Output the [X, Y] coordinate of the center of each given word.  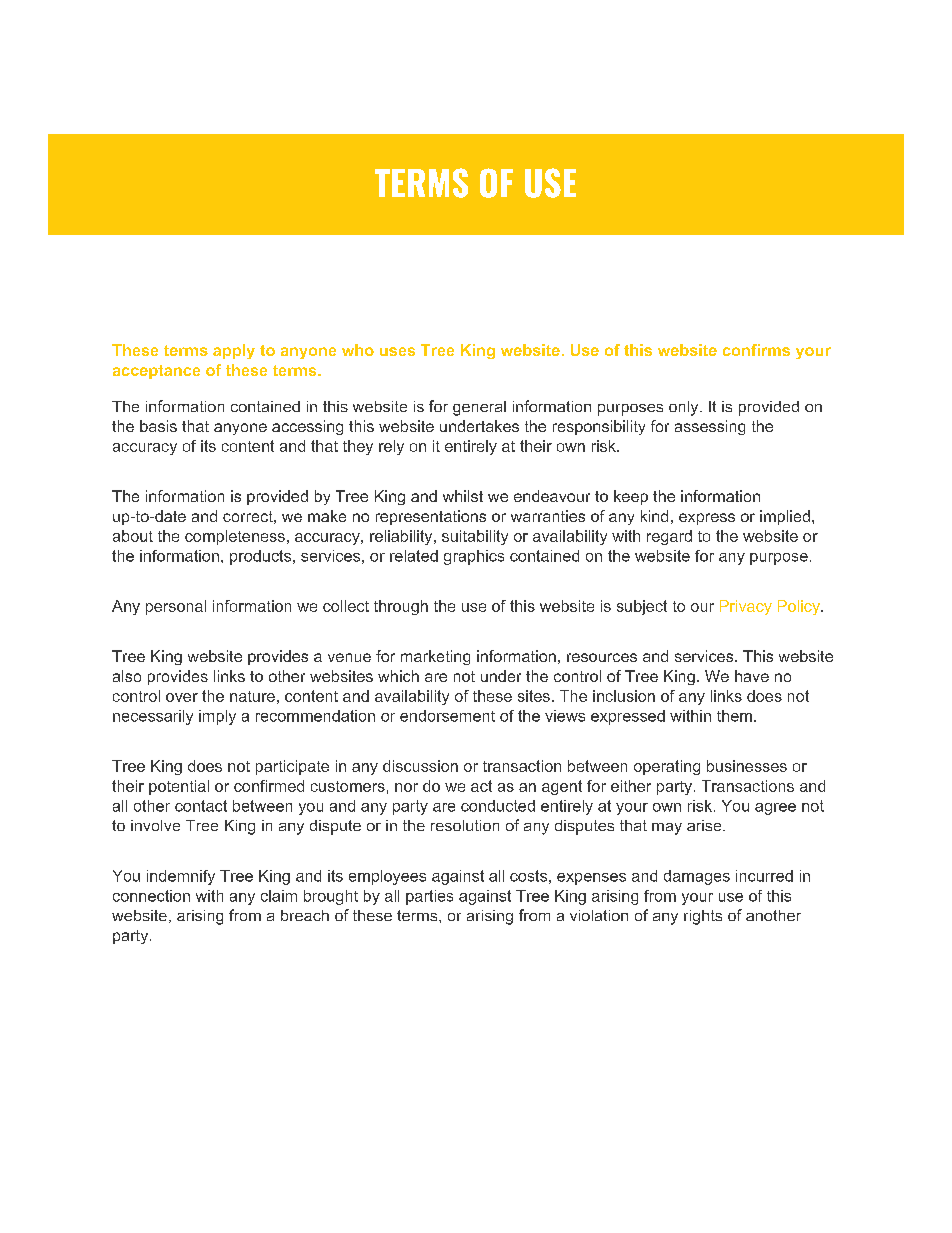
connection [151, 896]
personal [176, 607]
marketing [435, 657]
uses [397, 351]
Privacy [746, 607]
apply [234, 351]
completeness [235, 537]
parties [429, 897]
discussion [420, 766]
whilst [463, 496]
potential [179, 787]
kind [654, 516]
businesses [747, 766]
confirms [756, 350]
